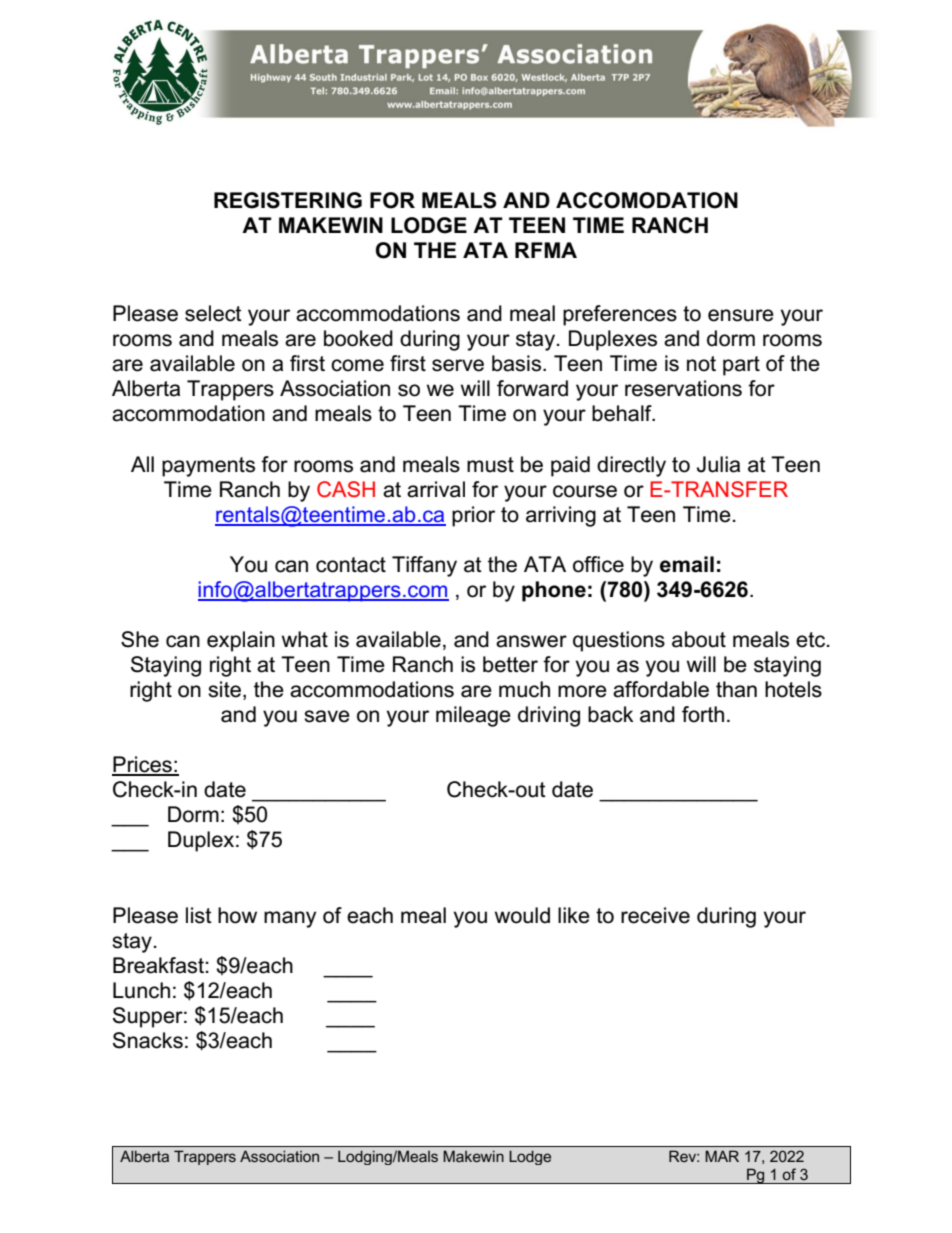 This screenshot has height=1233, width=952. I want to click on ACCOMODATION, so click(647, 200).
